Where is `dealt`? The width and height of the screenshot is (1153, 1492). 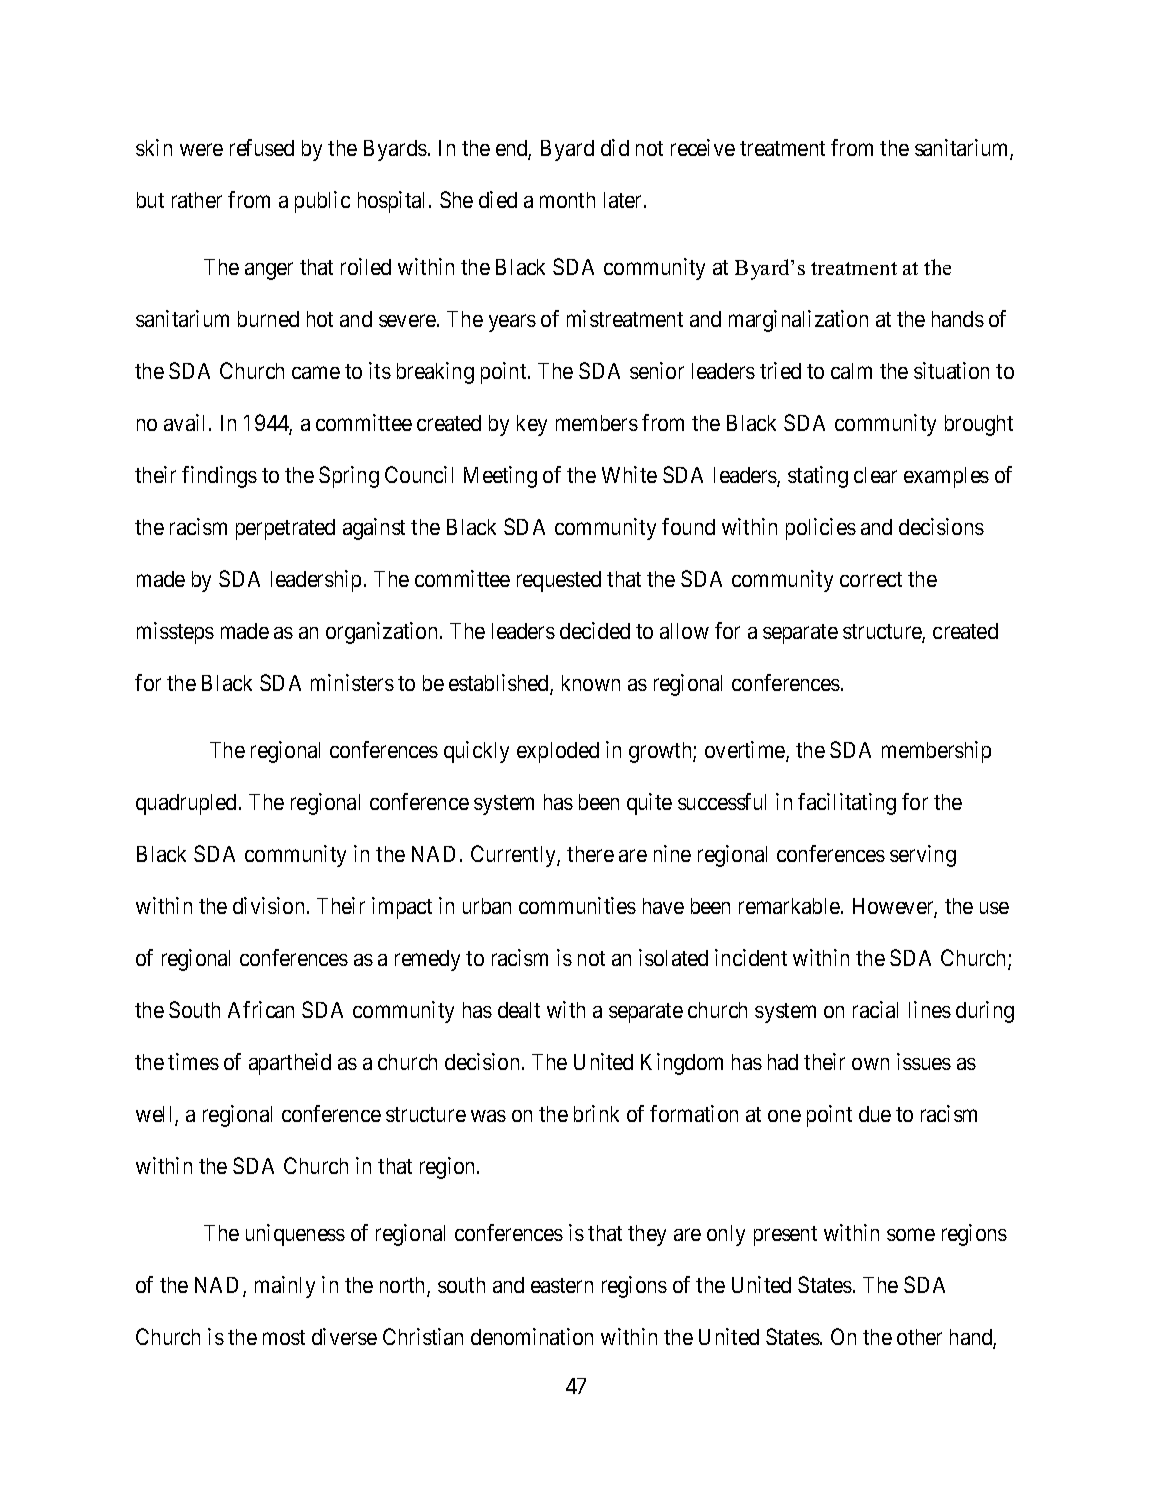
dealt is located at coordinates (519, 1010).
